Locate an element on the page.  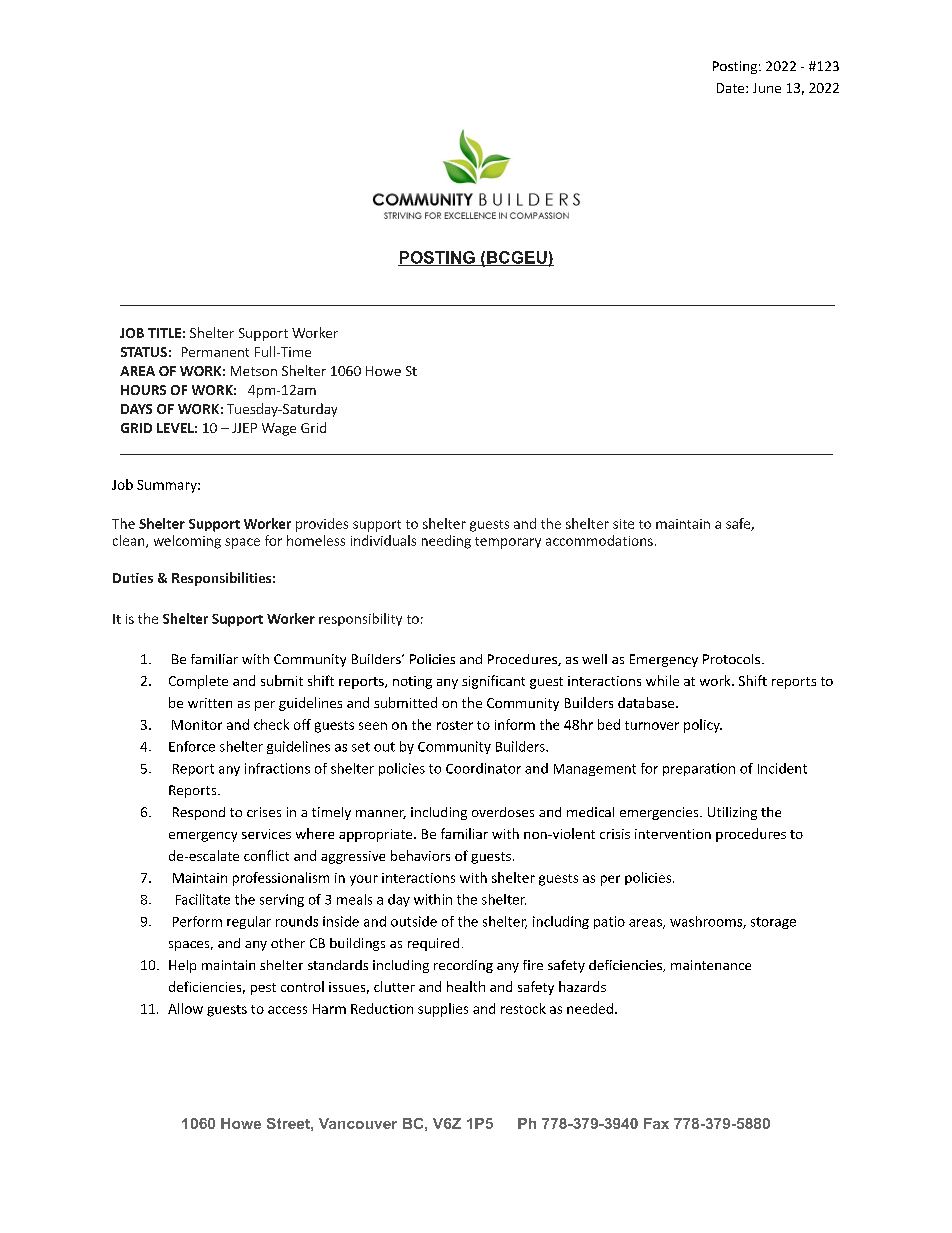
Permanent is located at coordinates (215, 352).
